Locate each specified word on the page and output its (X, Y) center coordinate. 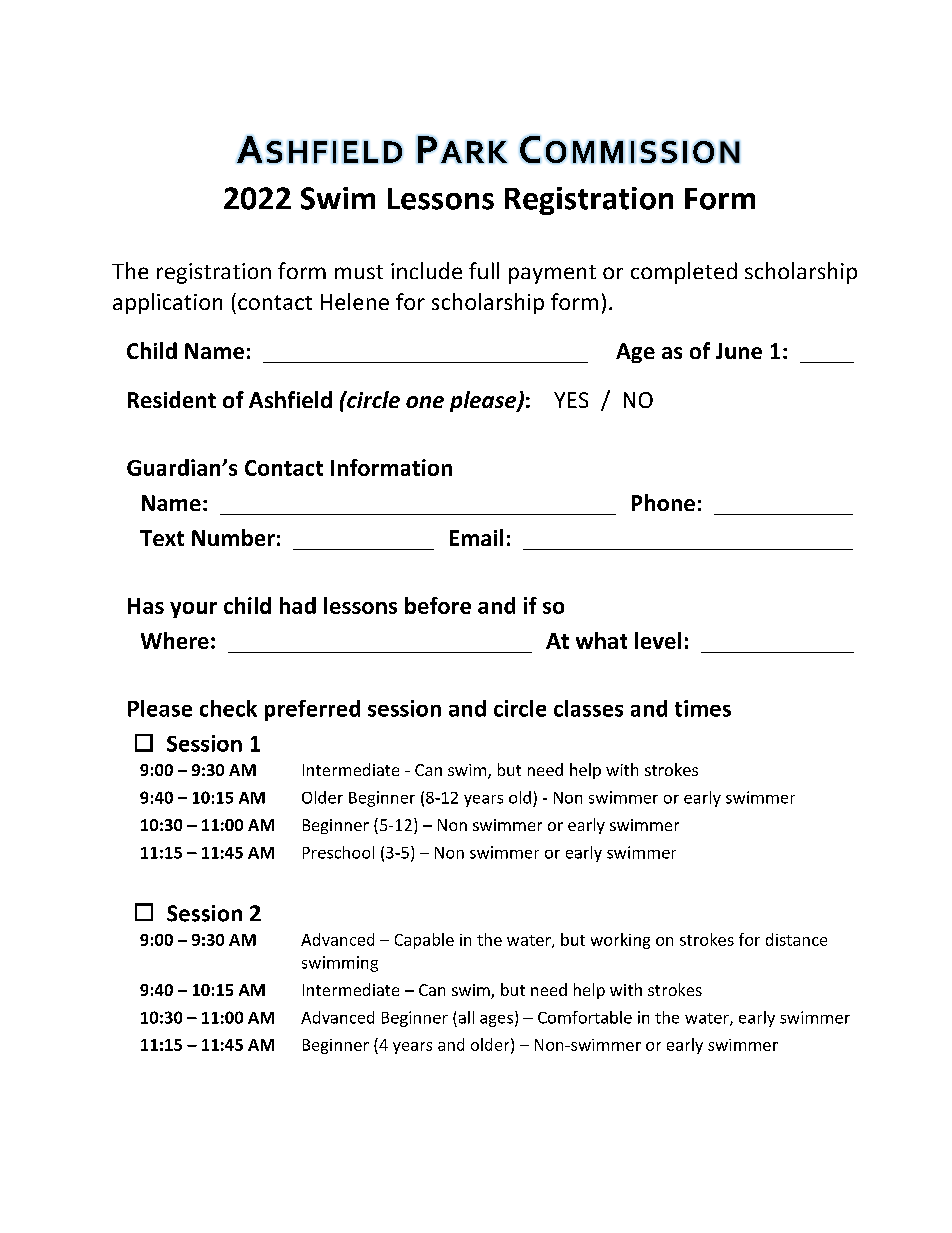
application (167, 303)
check (228, 708)
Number (233, 537)
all (466, 1017)
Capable (424, 941)
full (484, 270)
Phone (663, 502)
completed (684, 273)
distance (796, 939)
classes (588, 708)
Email (476, 537)
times (703, 708)
